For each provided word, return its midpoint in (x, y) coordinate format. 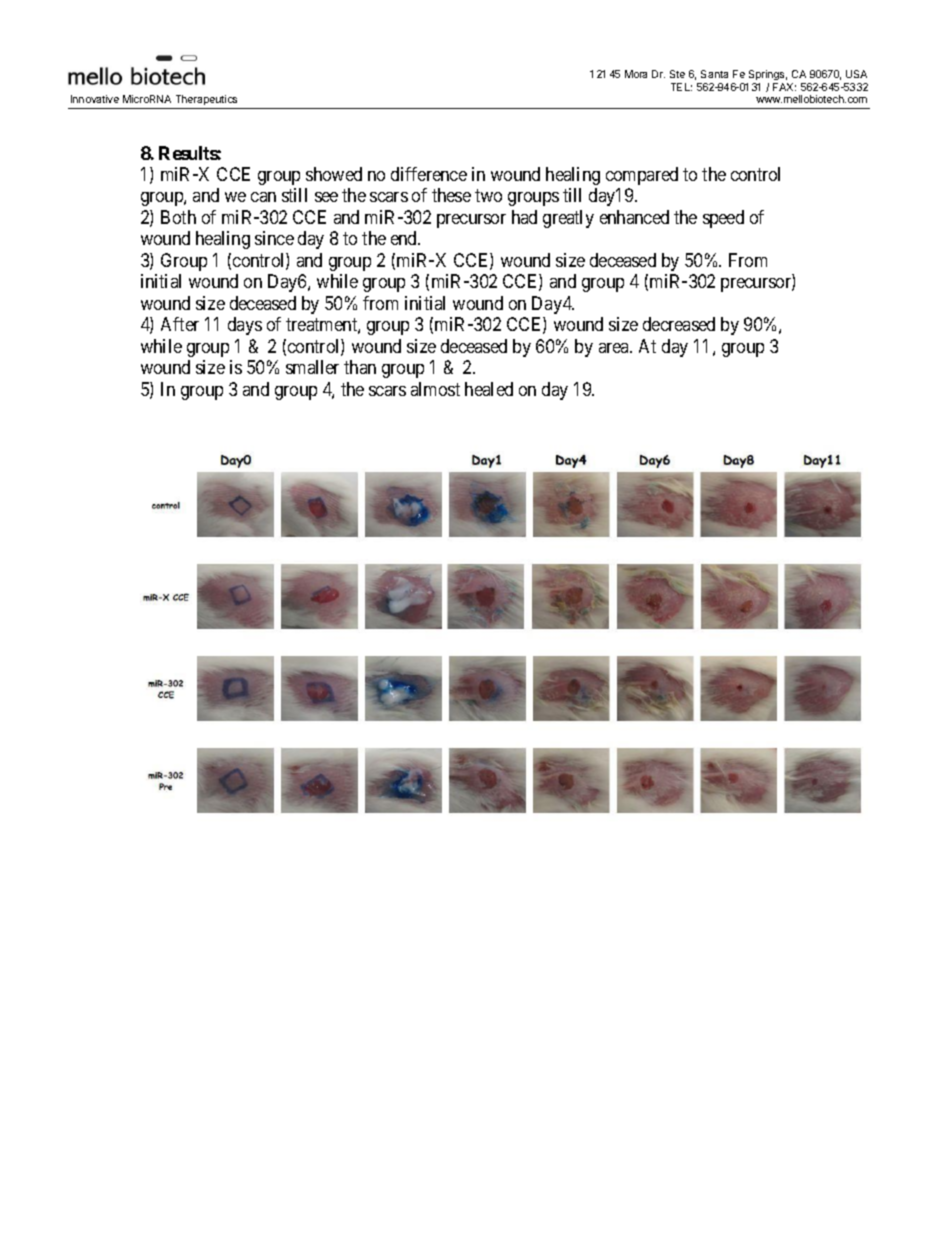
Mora (636, 74)
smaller (312, 367)
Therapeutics (206, 100)
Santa (714, 74)
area (615, 348)
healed (489, 389)
